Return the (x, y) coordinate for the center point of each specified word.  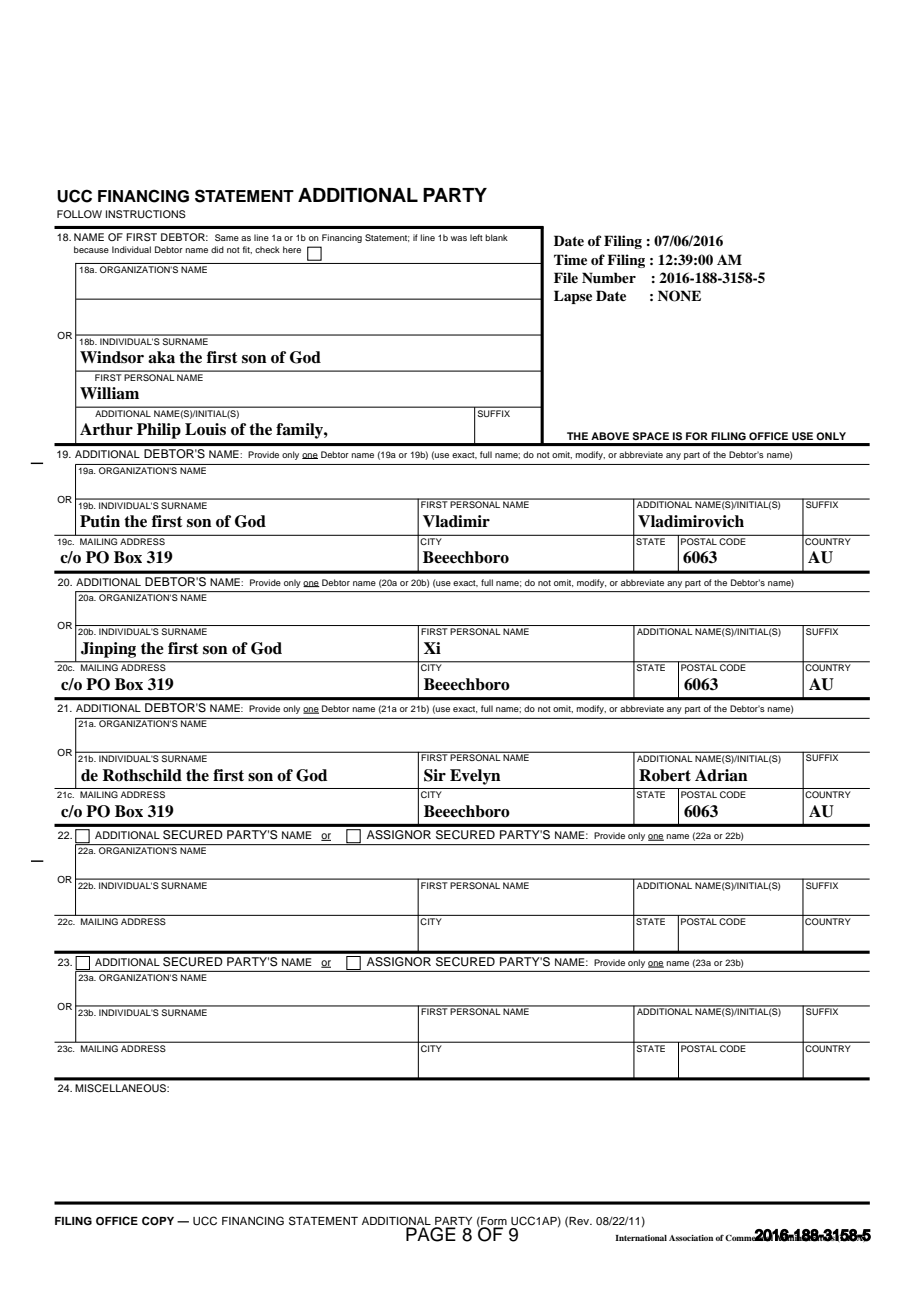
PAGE (431, 1234)
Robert (665, 775)
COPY (158, 1221)
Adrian (721, 775)
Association (691, 1238)
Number (609, 277)
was (459, 238)
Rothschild (142, 775)
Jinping (108, 650)
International (641, 1238)
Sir (435, 775)
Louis (205, 429)
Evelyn (475, 777)
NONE (679, 296)
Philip (159, 431)
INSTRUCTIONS (146, 214)
